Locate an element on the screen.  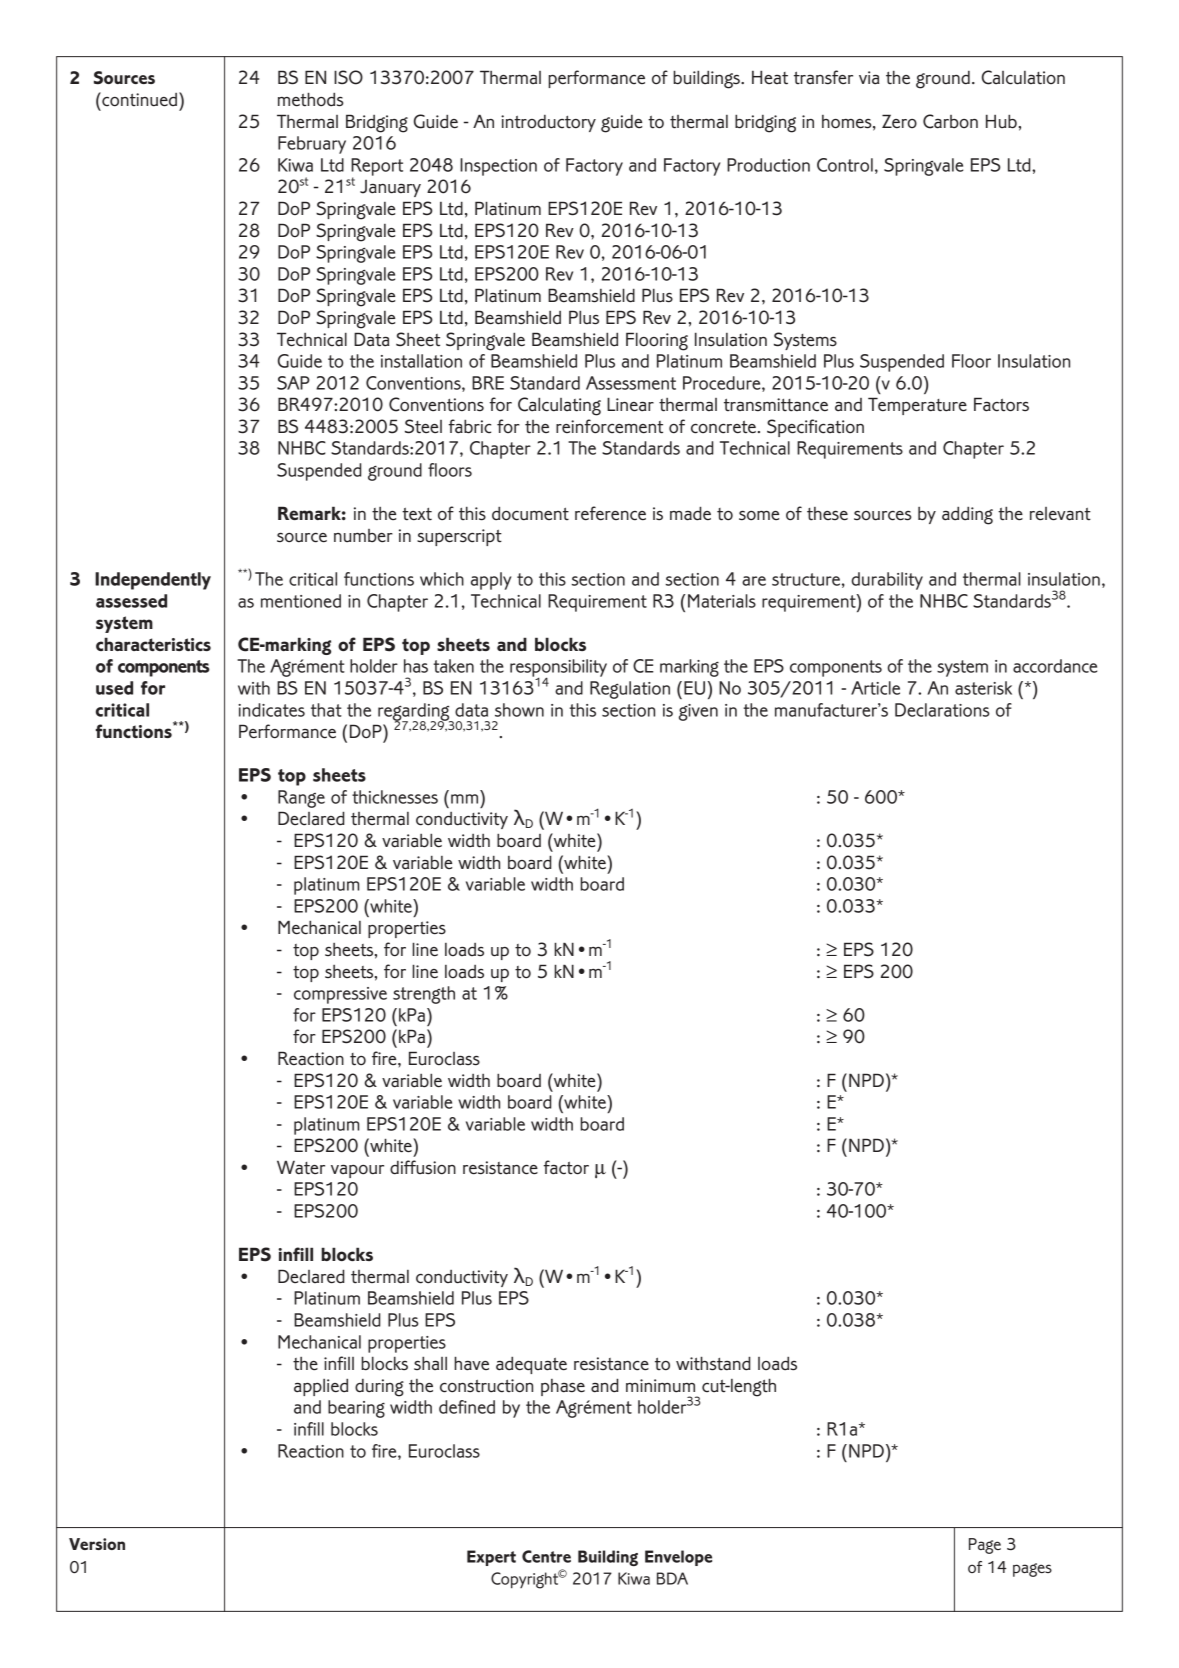
Version is located at coordinates (97, 1544).
